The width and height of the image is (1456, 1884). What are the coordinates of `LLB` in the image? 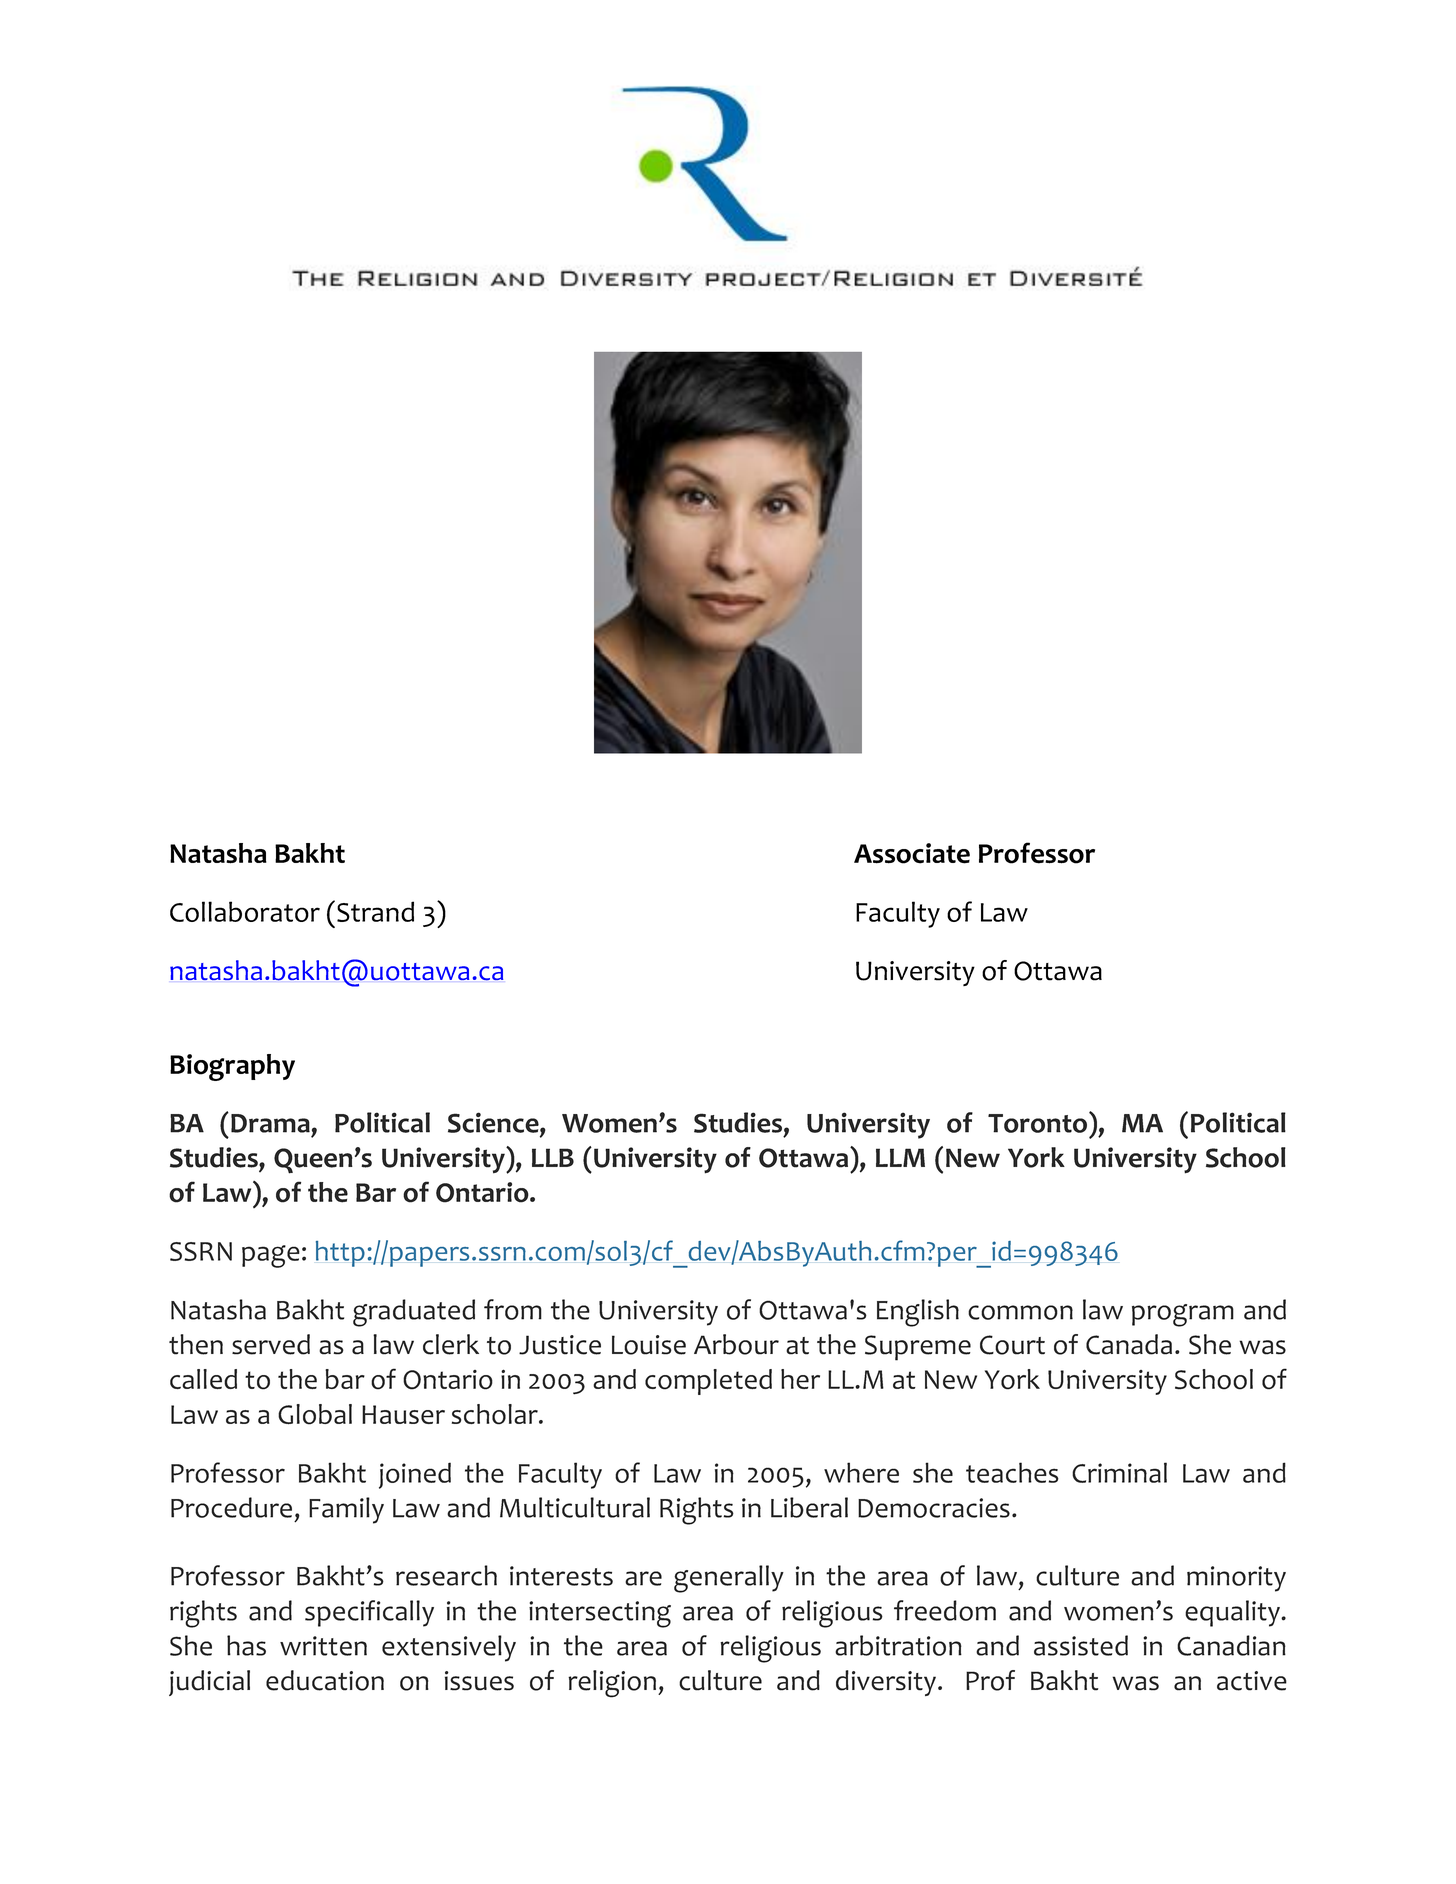 It's located at (553, 1157).
